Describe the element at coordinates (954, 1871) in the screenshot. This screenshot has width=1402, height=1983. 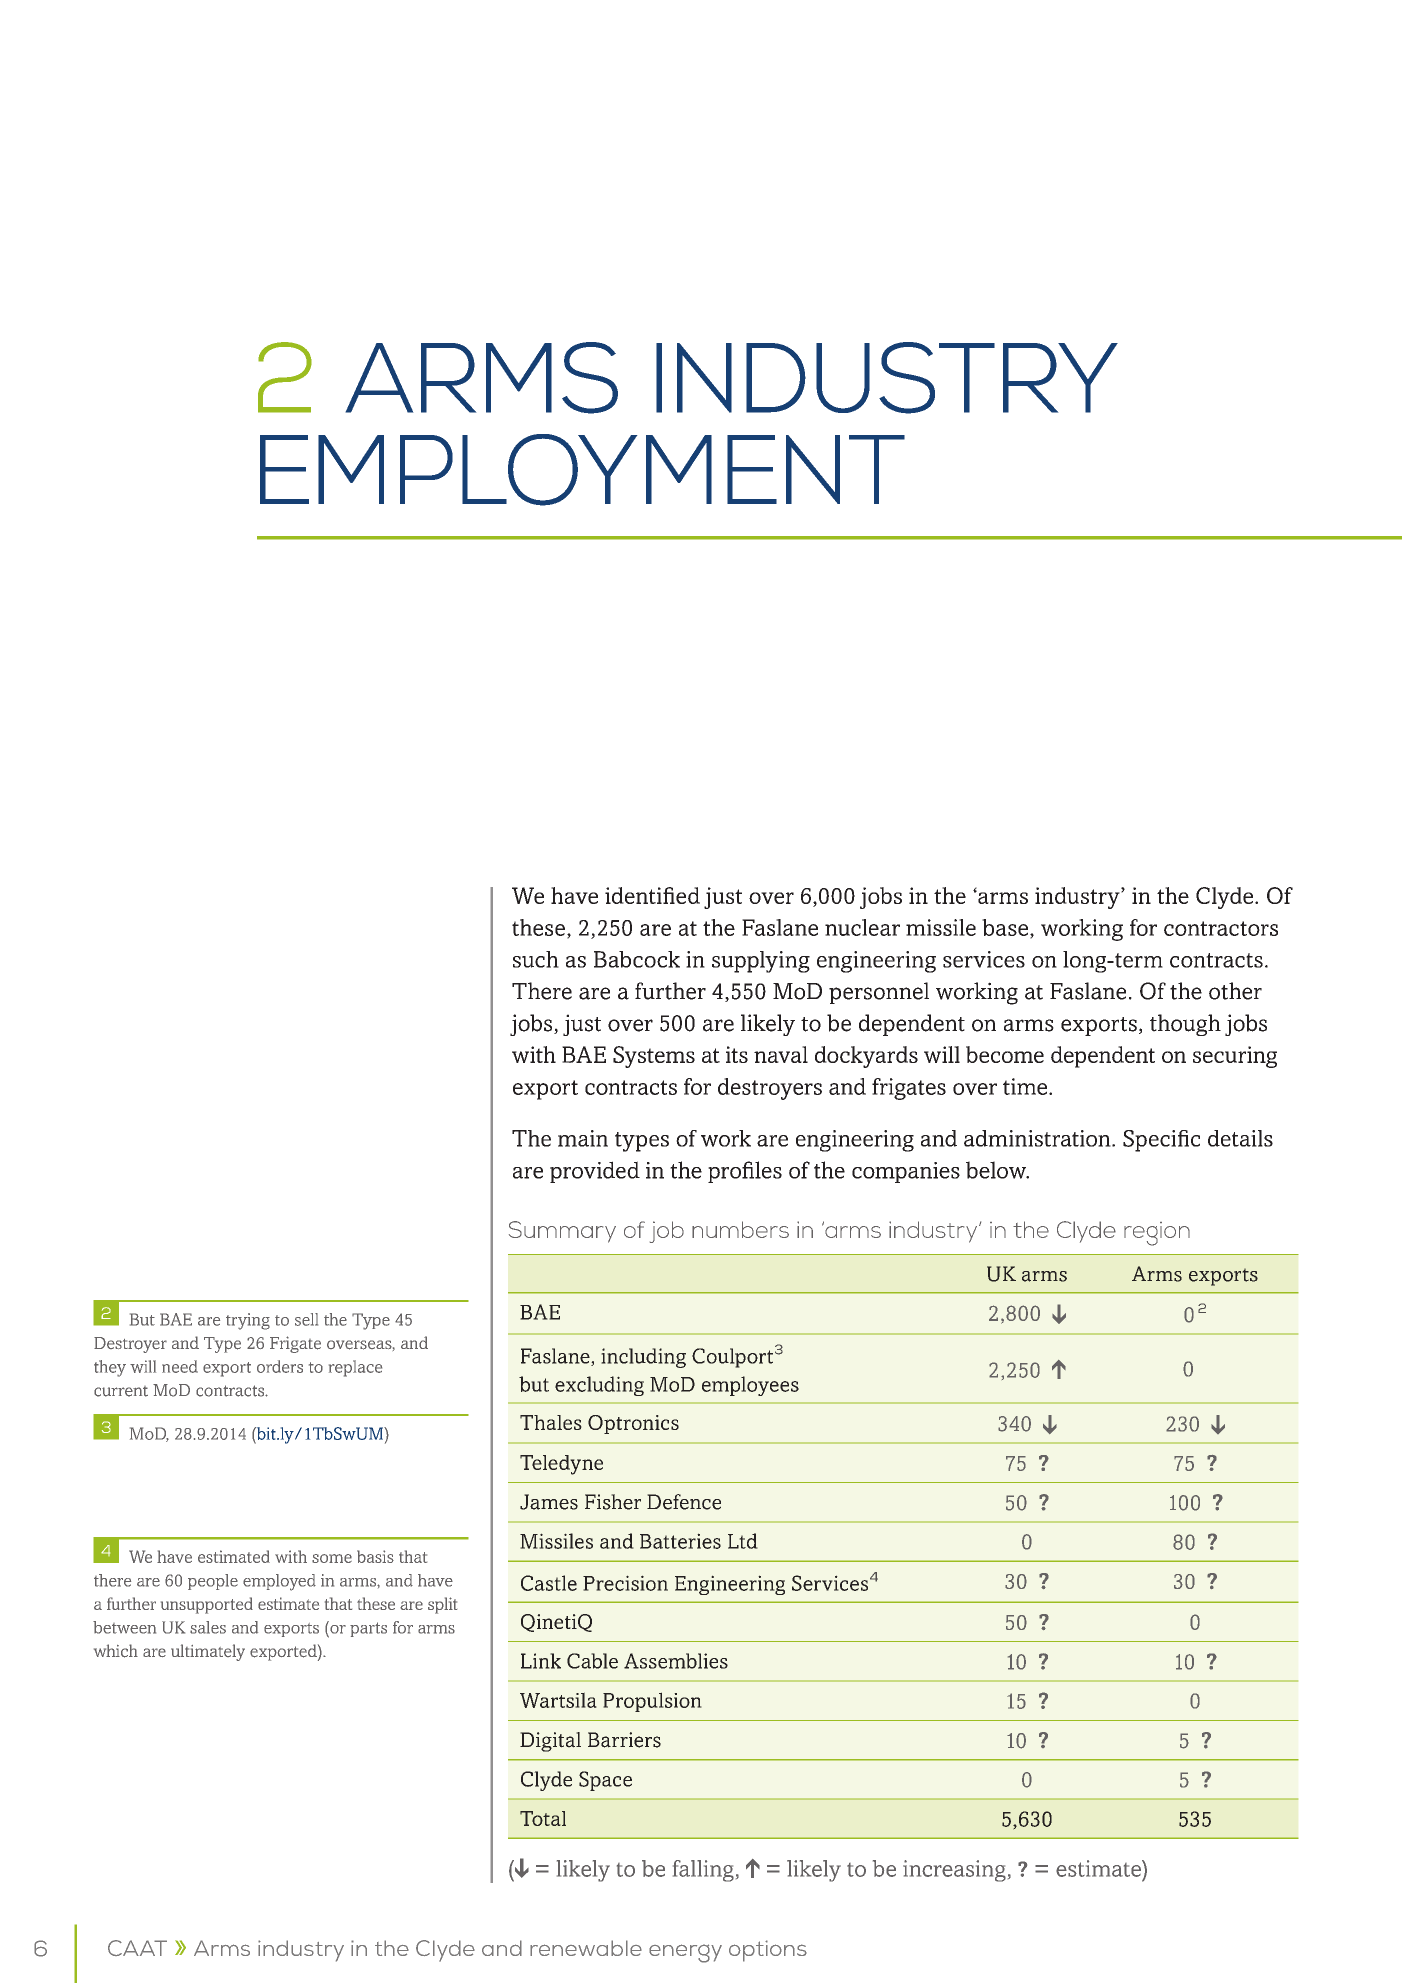
I see `increasing` at that location.
